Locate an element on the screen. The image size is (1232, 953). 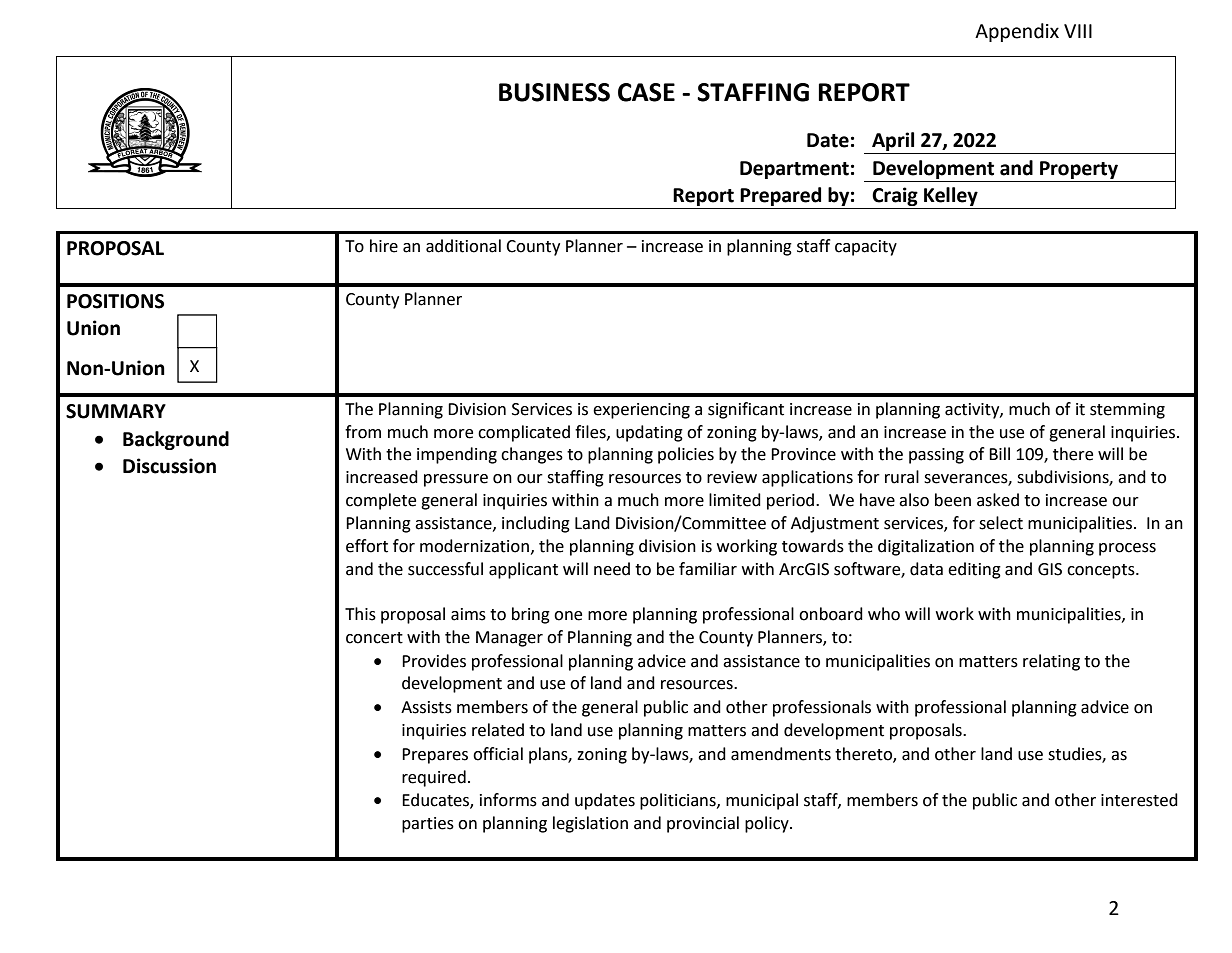
politicians is located at coordinates (679, 801).
